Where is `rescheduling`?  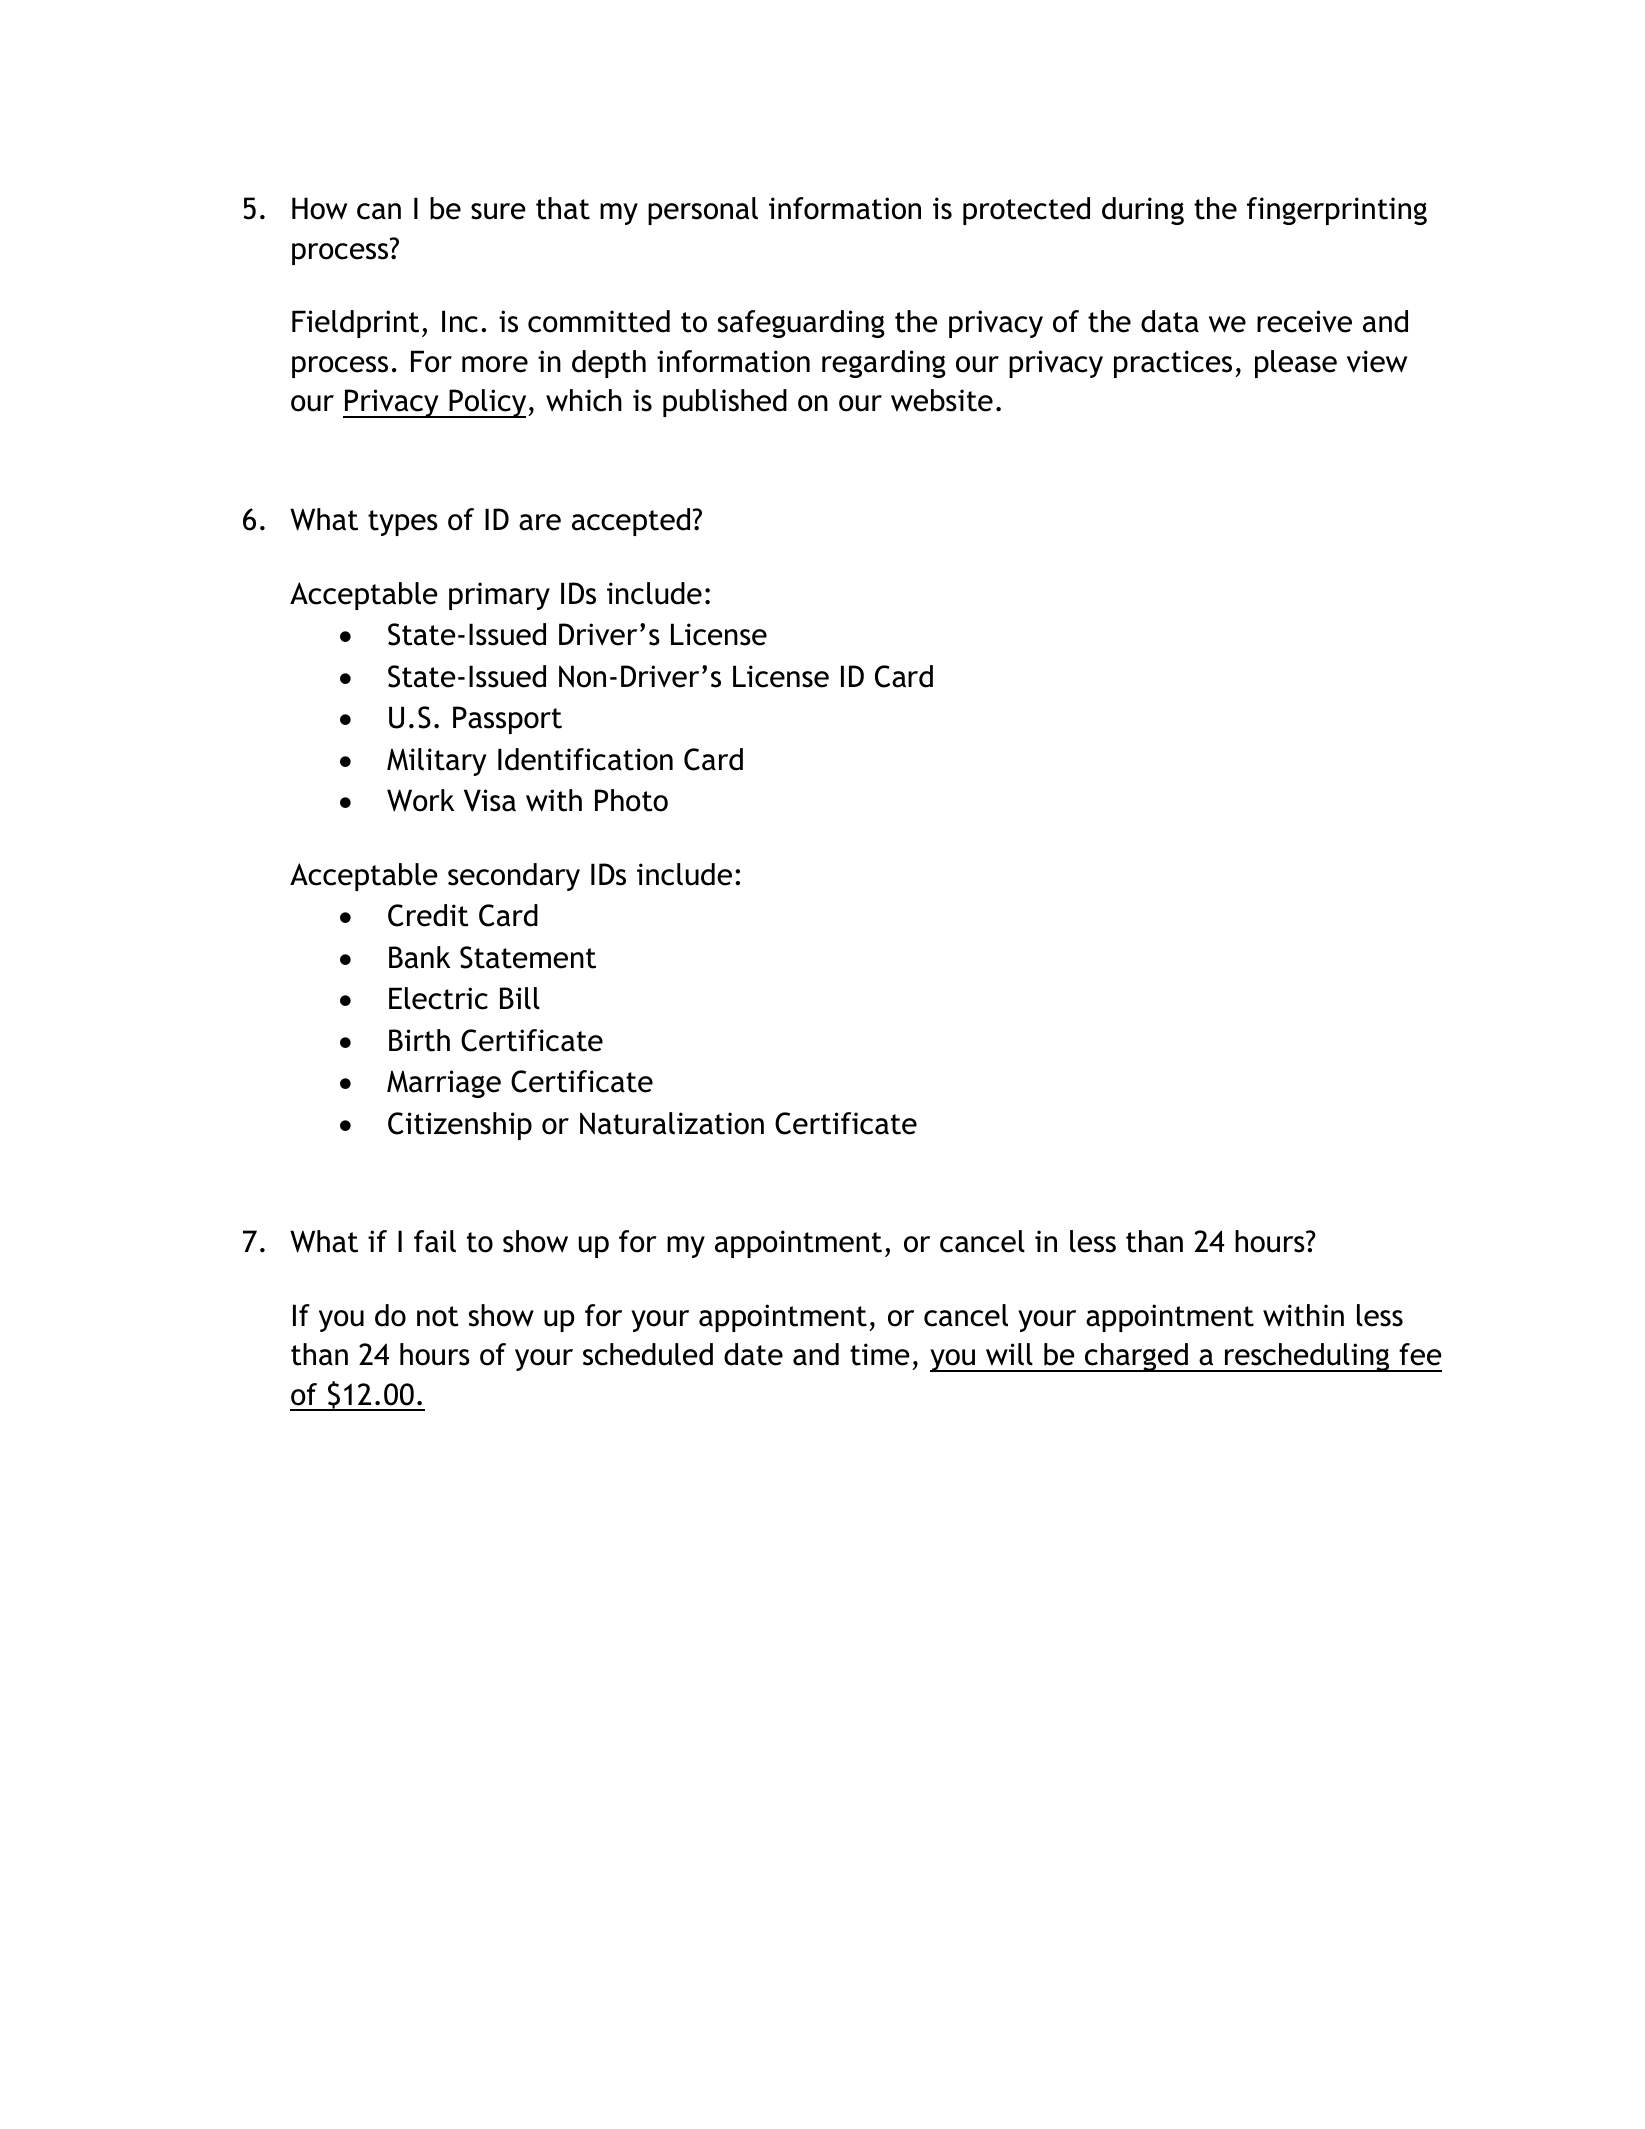
rescheduling is located at coordinates (1307, 1357).
